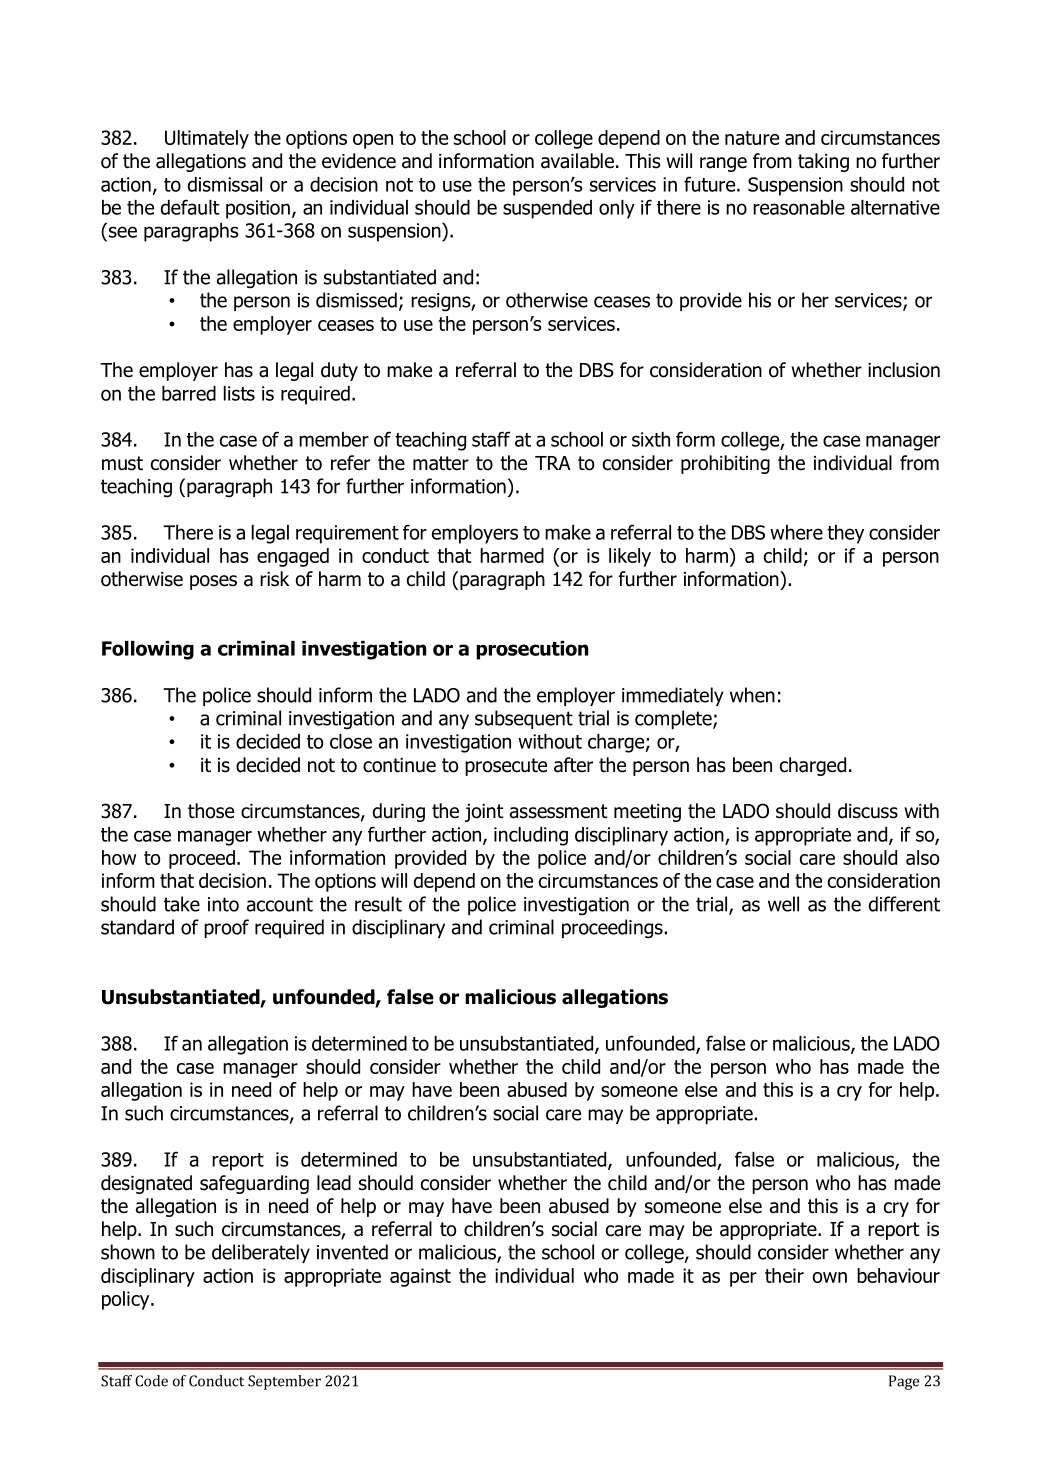 The image size is (1041, 1472). What do you see at coordinates (783, 904) in the page?
I see `well` at bounding box center [783, 904].
